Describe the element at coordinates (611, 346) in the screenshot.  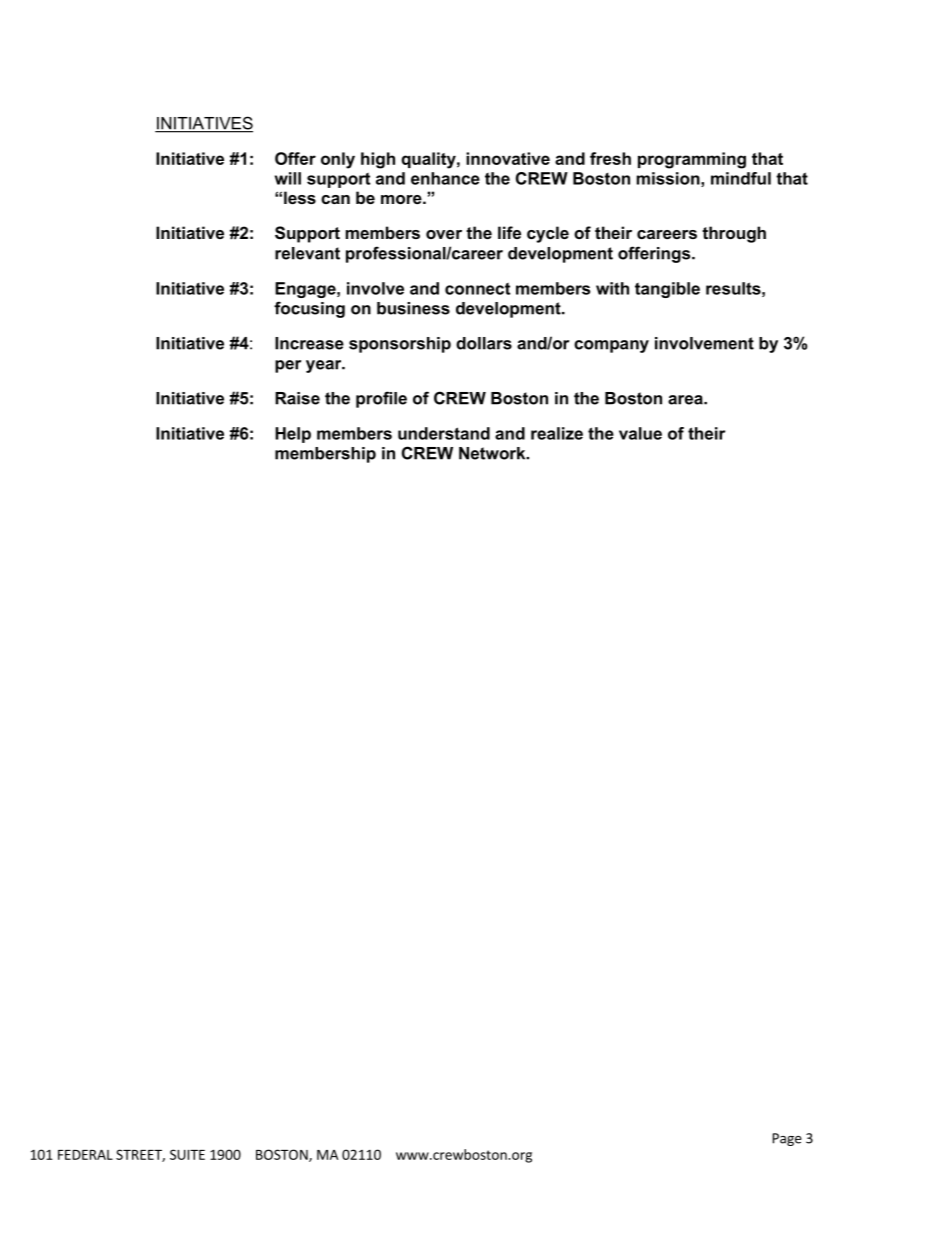
I see `company` at that location.
